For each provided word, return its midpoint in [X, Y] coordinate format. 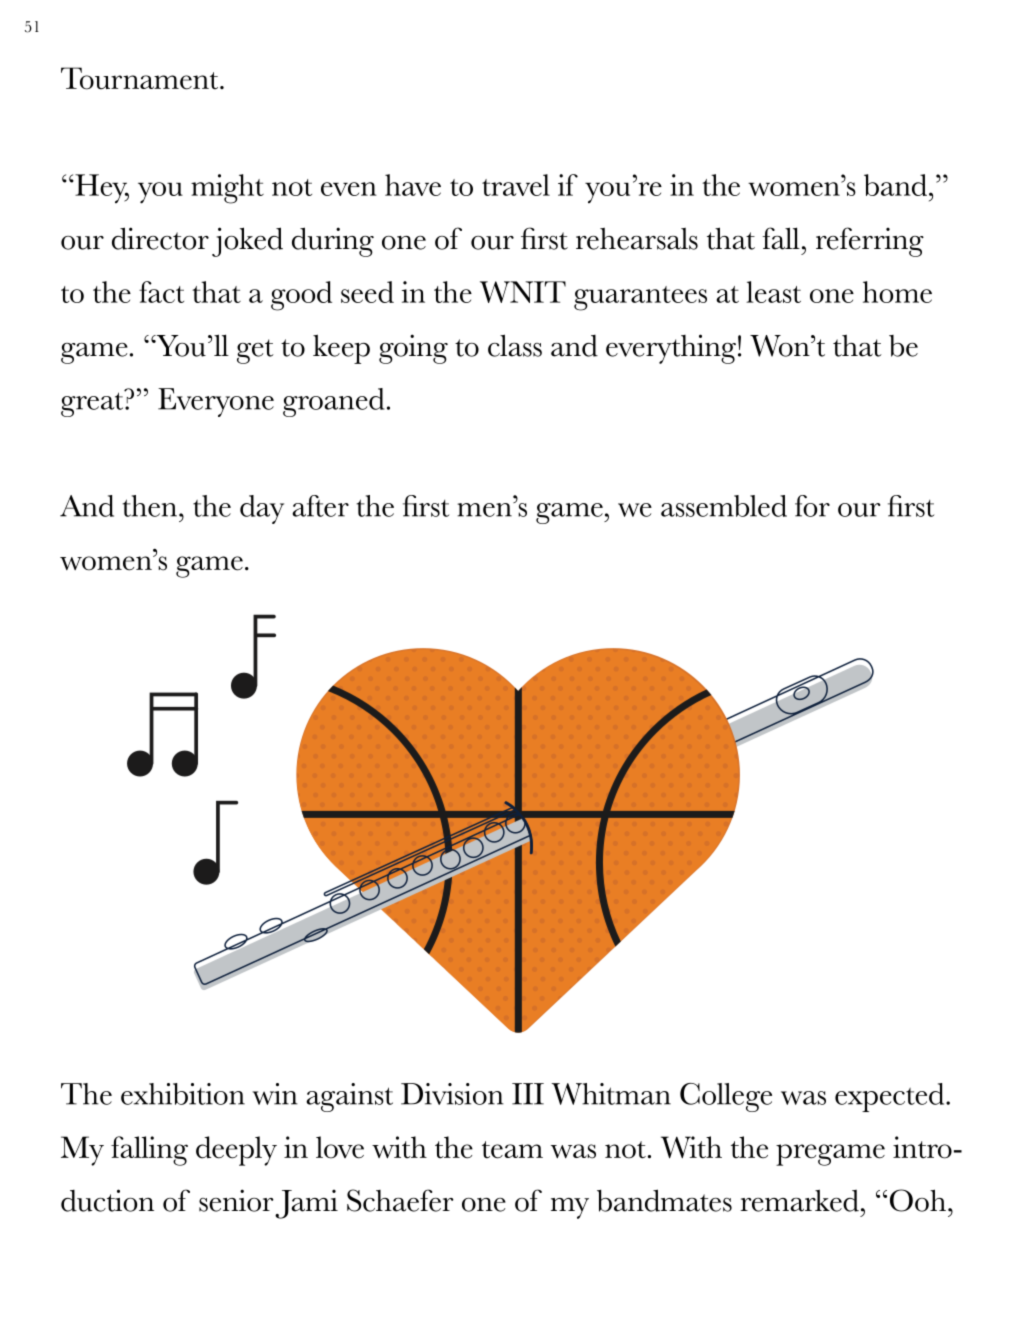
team [512, 1150]
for [812, 506]
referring [870, 242]
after [320, 506]
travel [516, 185]
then [149, 506]
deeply [236, 1151]
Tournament [141, 78]
